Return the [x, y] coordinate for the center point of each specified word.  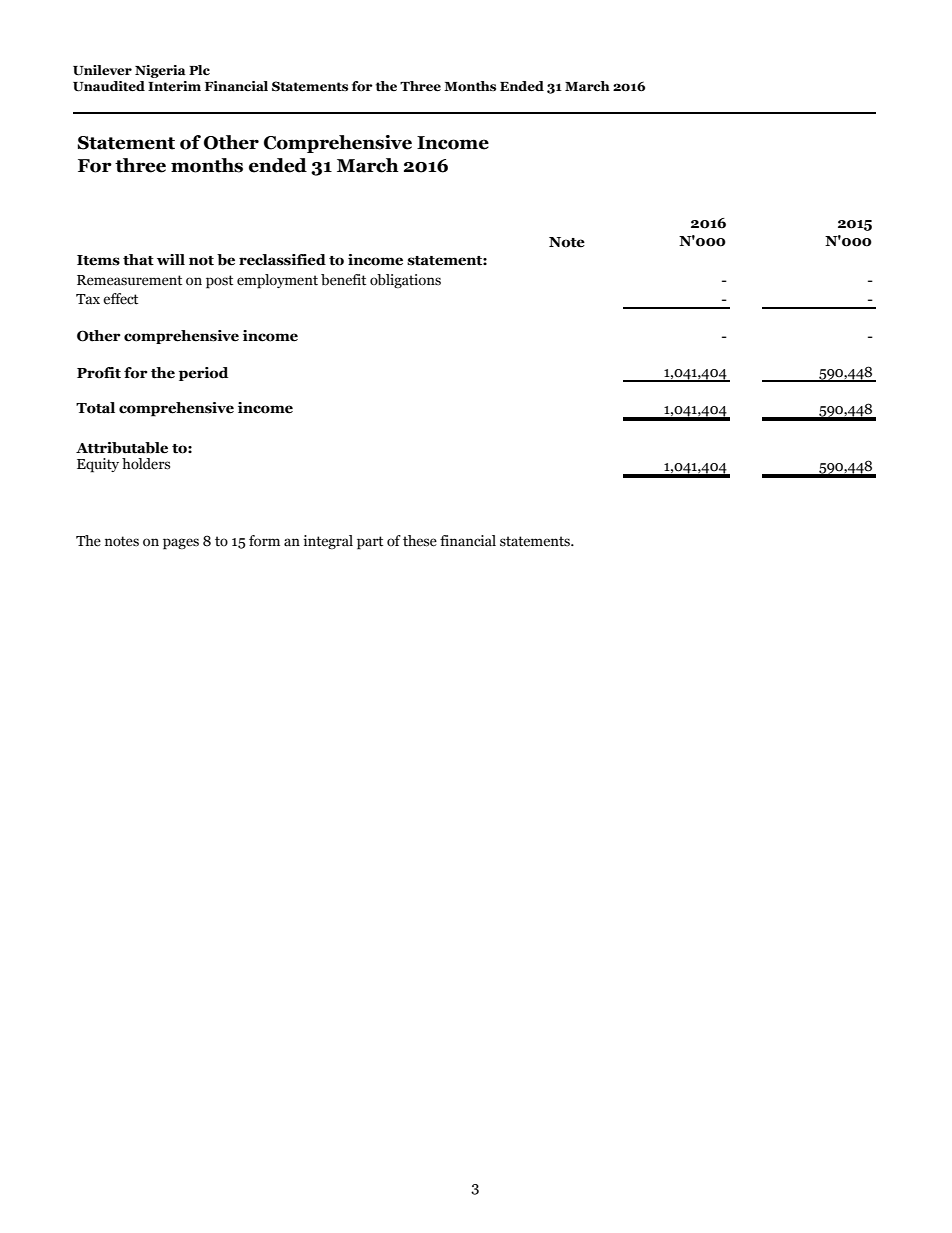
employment [277, 281]
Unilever [102, 70]
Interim [174, 86]
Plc [199, 70]
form [264, 541]
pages [181, 544]
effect [120, 299]
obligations [405, 281]
